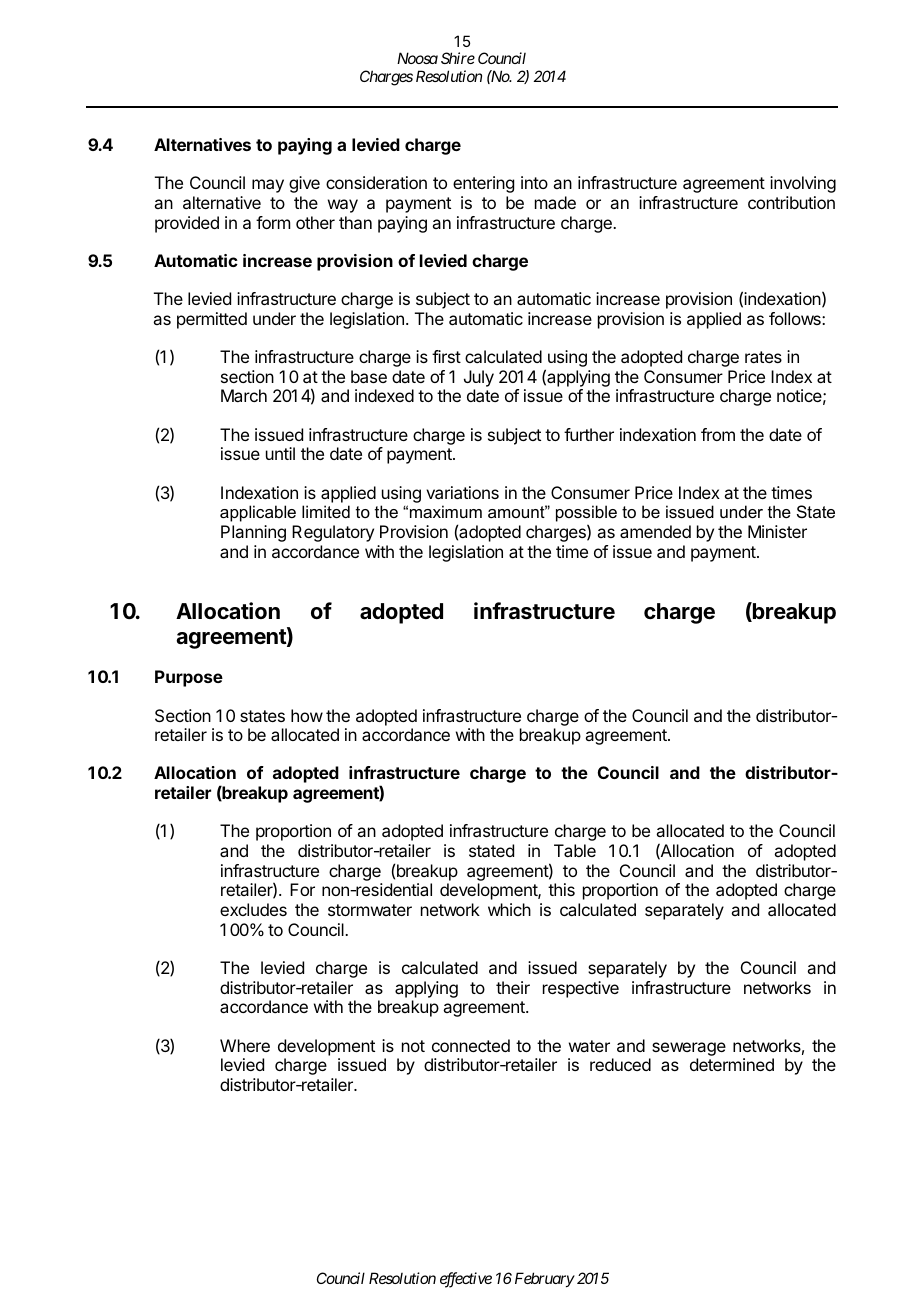  I want to click on Minister, so click(777, 531).
